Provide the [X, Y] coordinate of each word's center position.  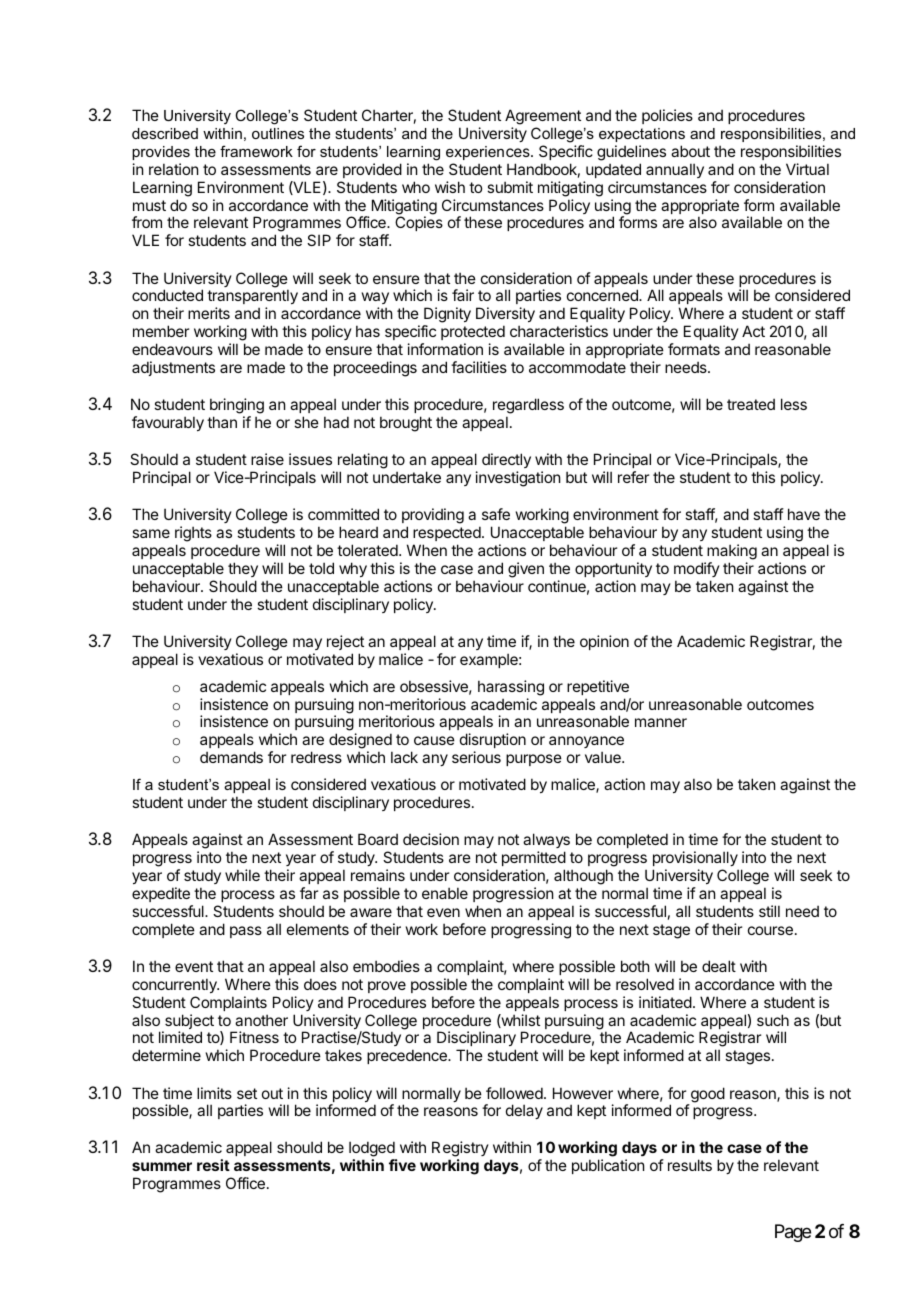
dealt [719, 966]
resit [213, 1165]
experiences [489, 153]
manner [661, 722]
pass [246, 932]
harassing [511, 688]
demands [231, 757]
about [690, 151]
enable [445, 893]
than [222, 422]
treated [751, 404]
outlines [278, 133]
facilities [479, 367]
